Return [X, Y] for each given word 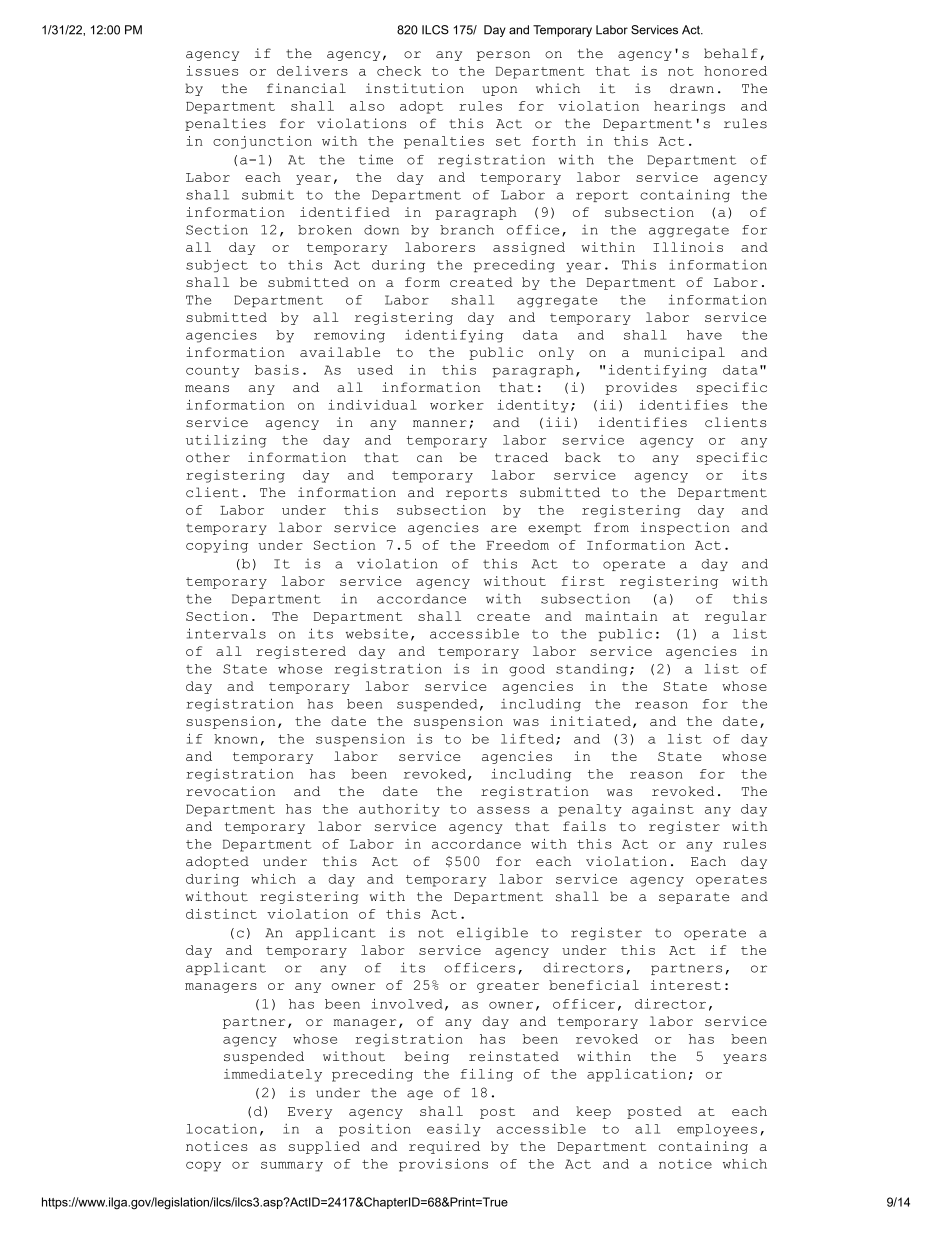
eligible [492, 933]
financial [306, 88]
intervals [226, 633]
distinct [221, 914]
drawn [692, 88]
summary [292, 1166]
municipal [684, 353]
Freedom [517, 545]
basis [277, 370]
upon [499, 91]
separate [694, 898]
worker [457, 405]
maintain [621, 616]
